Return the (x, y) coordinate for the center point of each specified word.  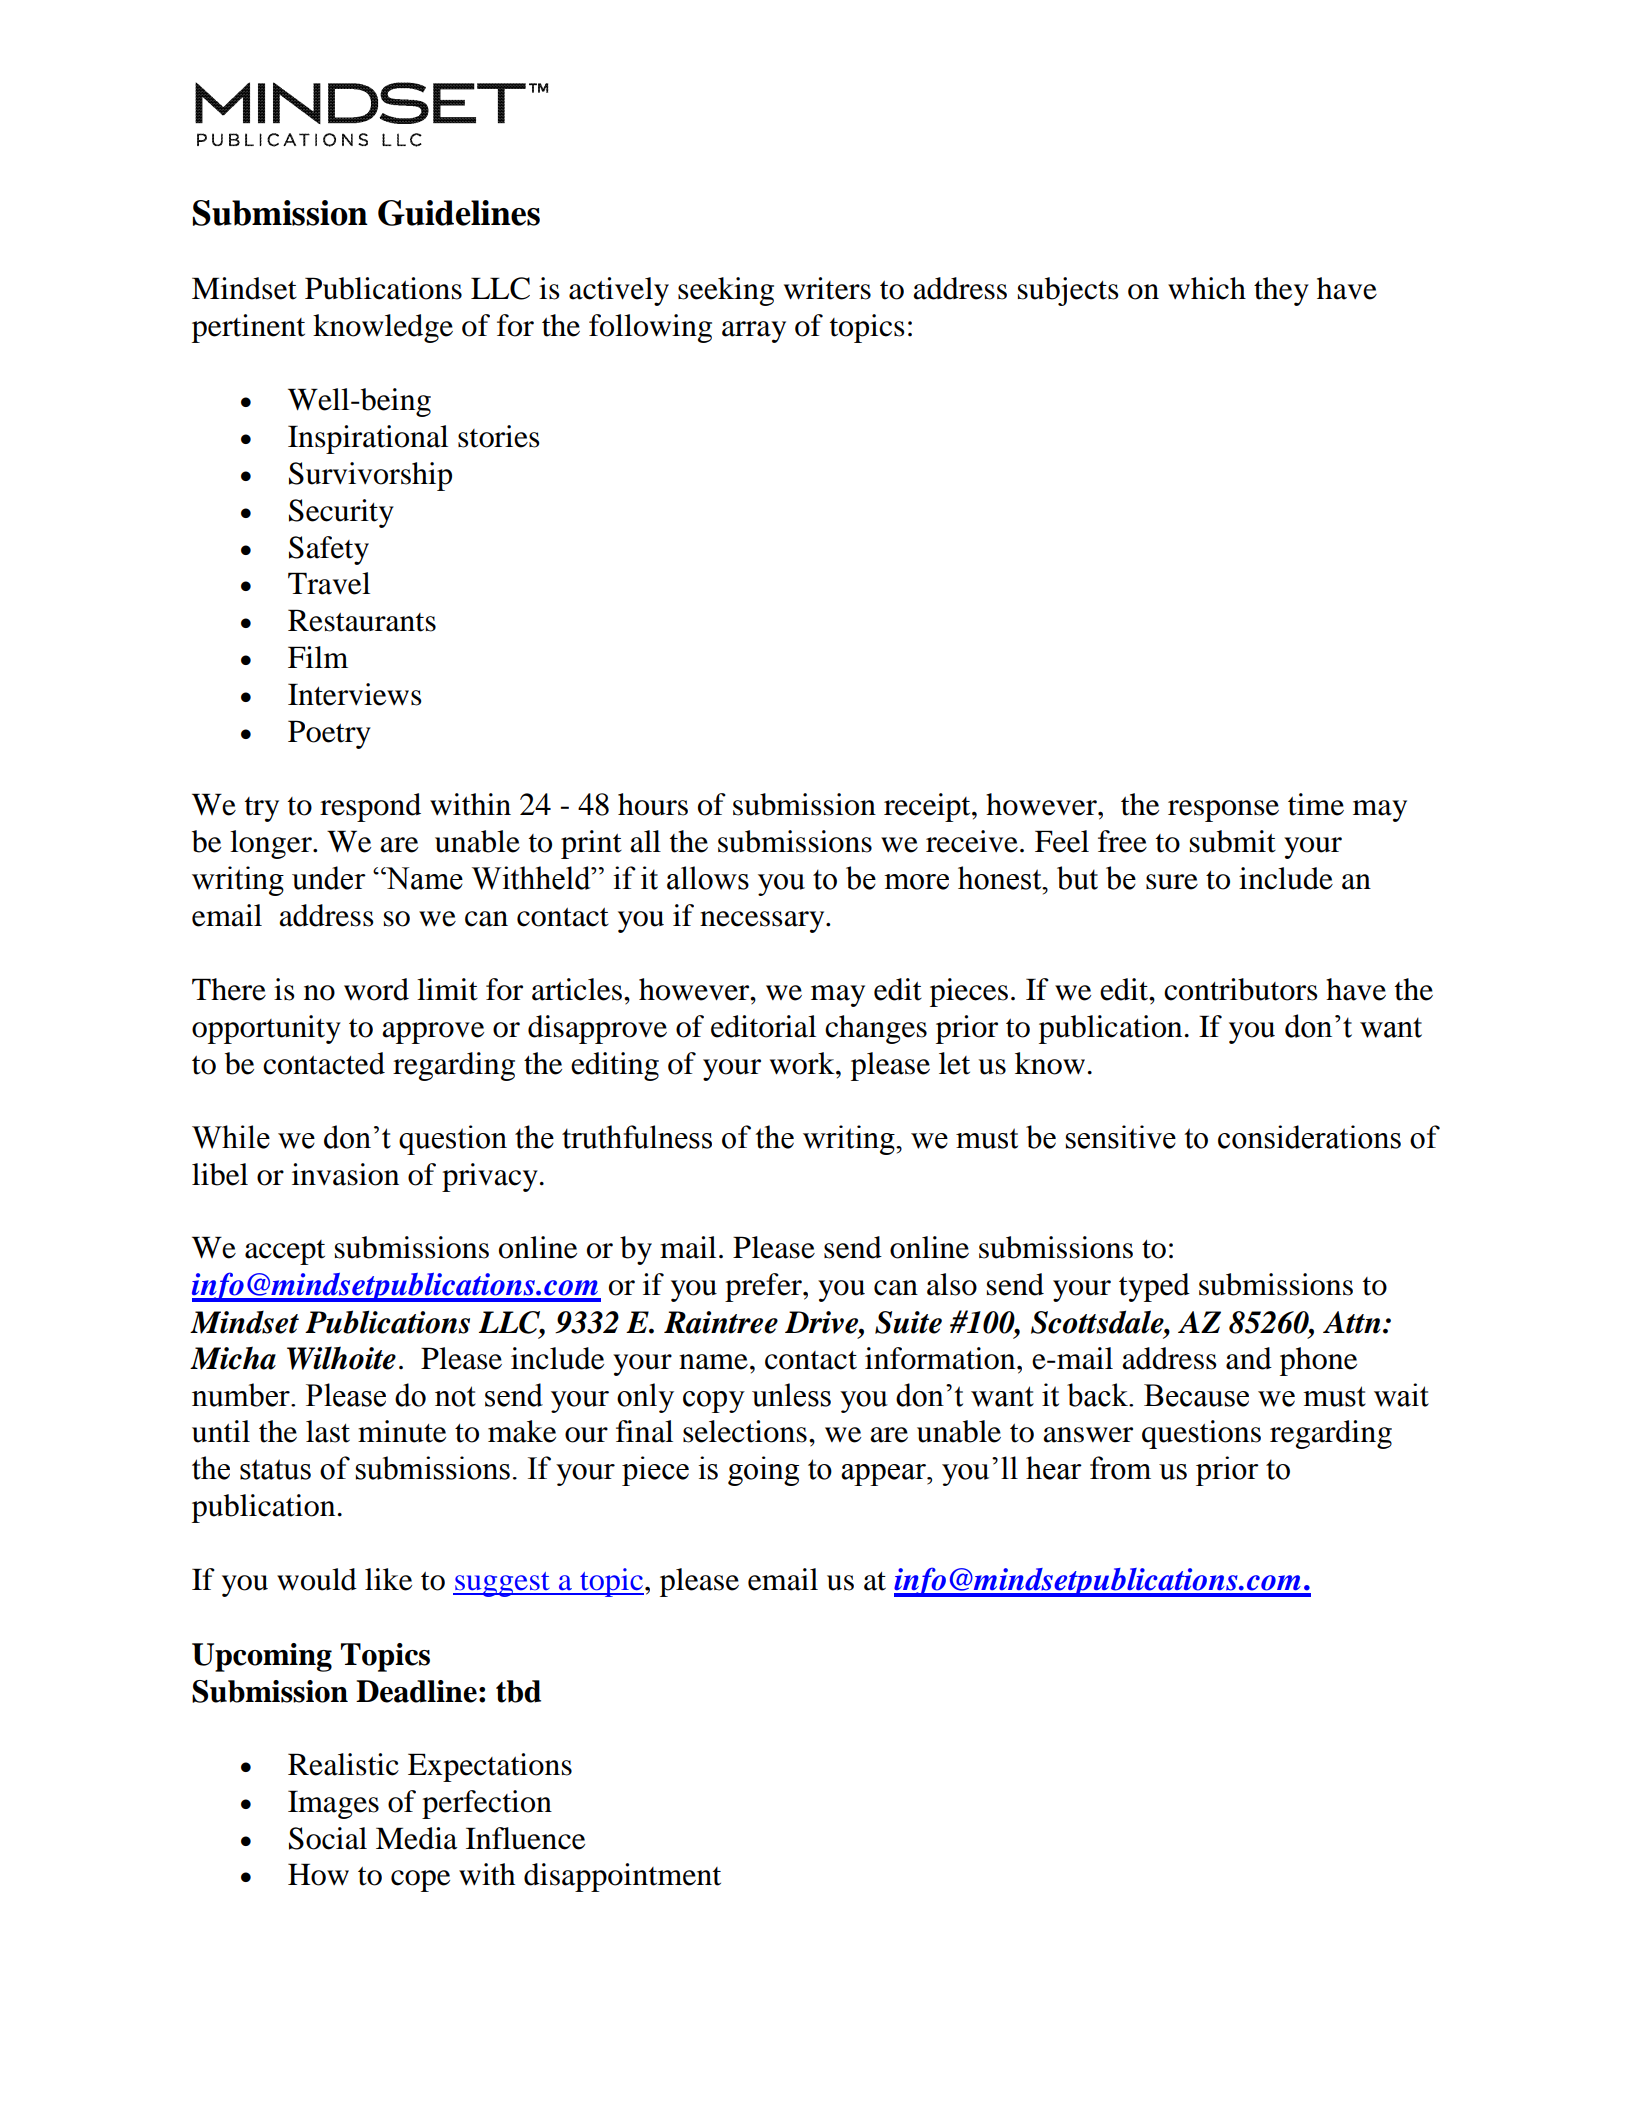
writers (827, 288)
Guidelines (459, 213)
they (1281, 291)
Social (328, 1838)
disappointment (622, 1877)
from (1120, 1468)
